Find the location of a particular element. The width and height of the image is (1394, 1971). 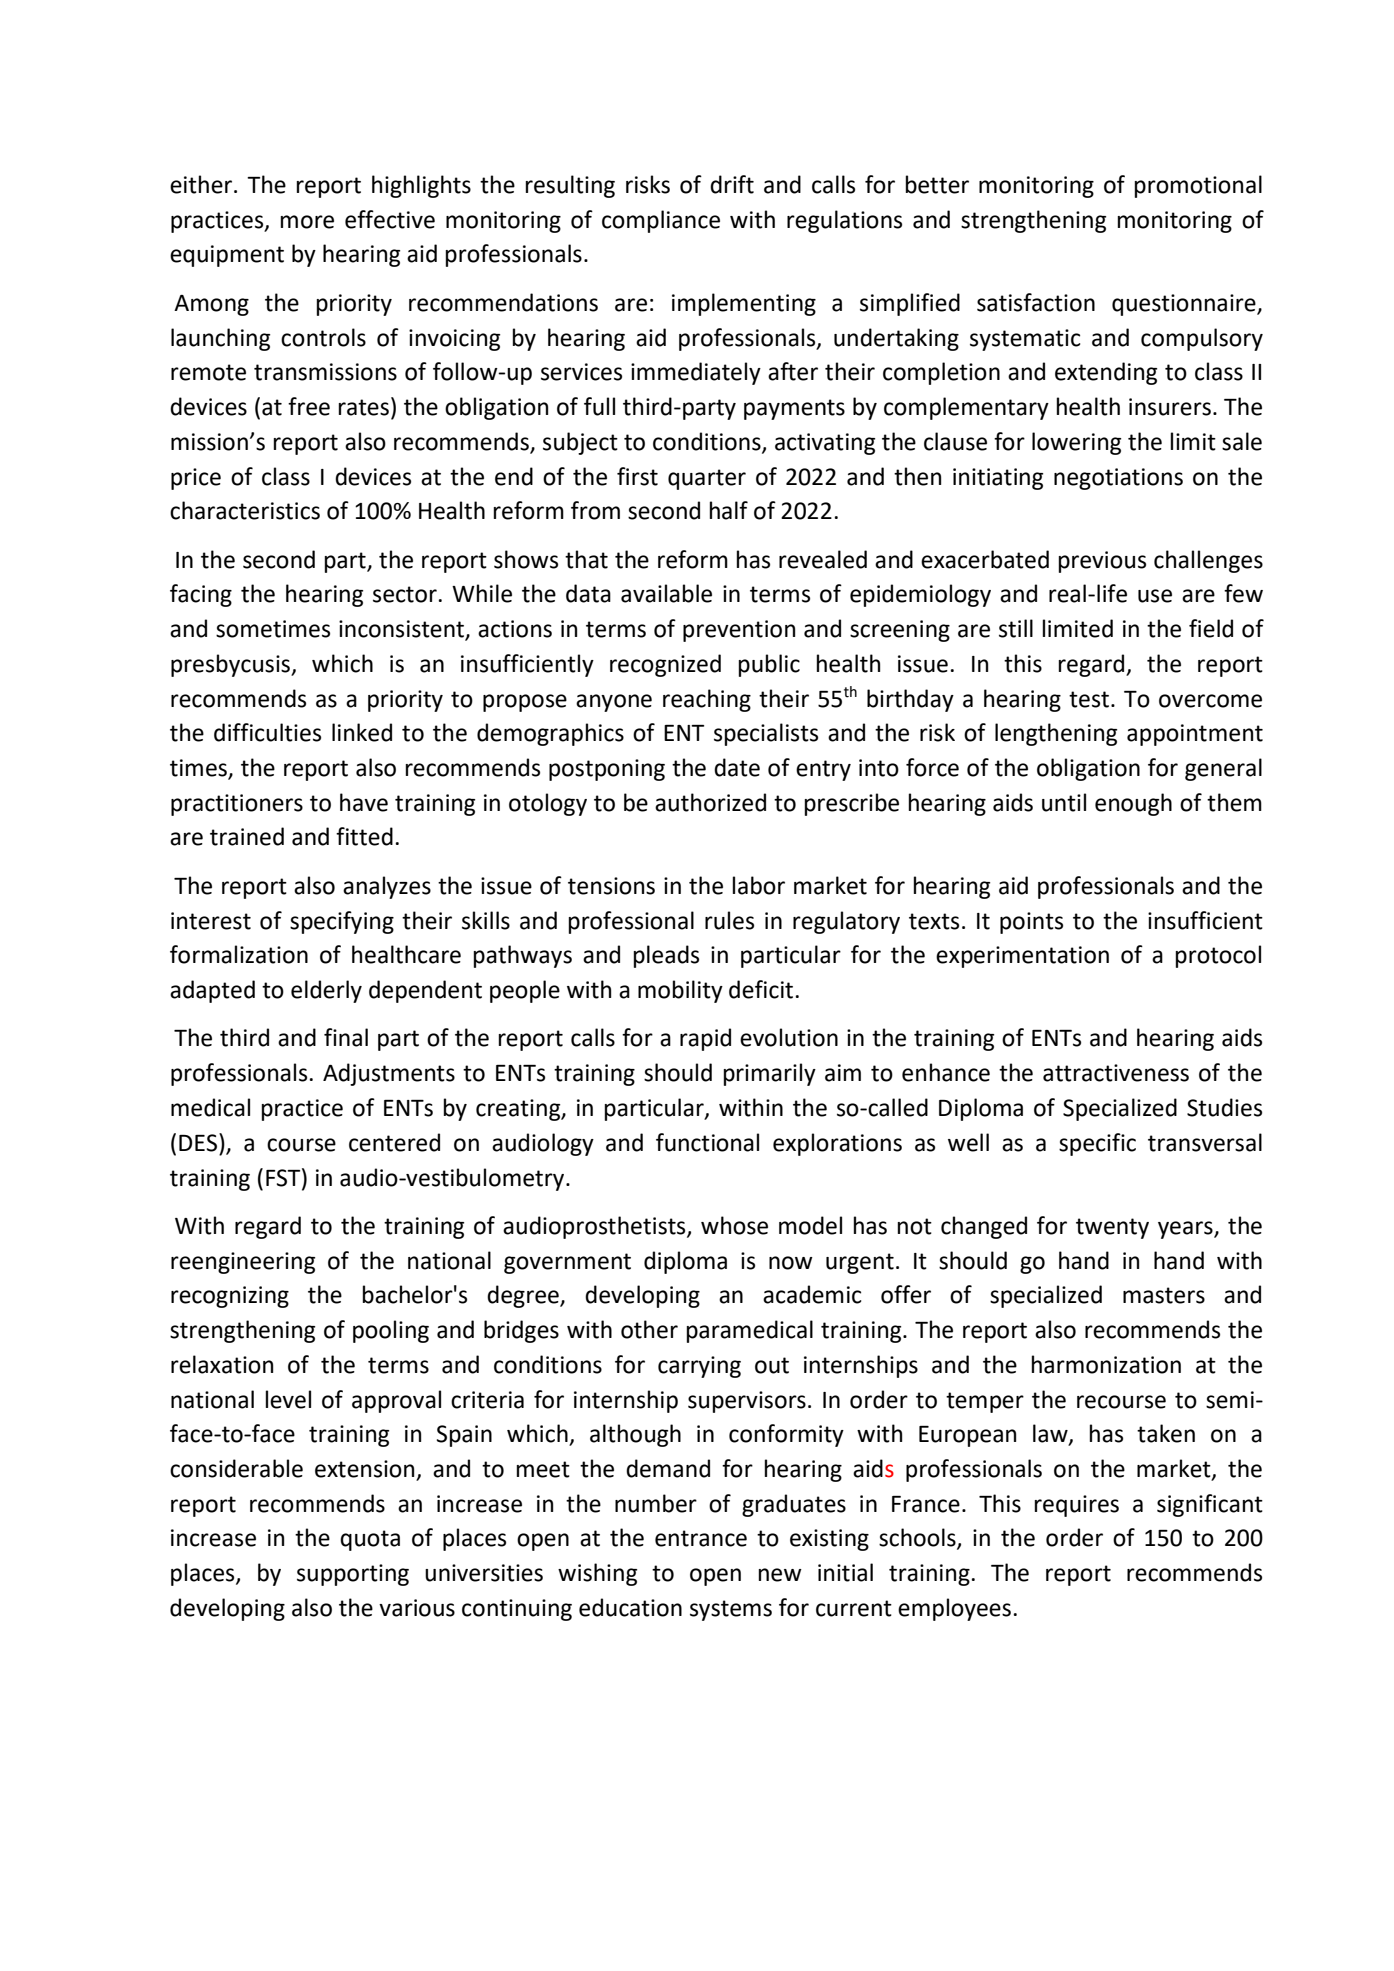

entrance is located at coordinates (701, 1538).
